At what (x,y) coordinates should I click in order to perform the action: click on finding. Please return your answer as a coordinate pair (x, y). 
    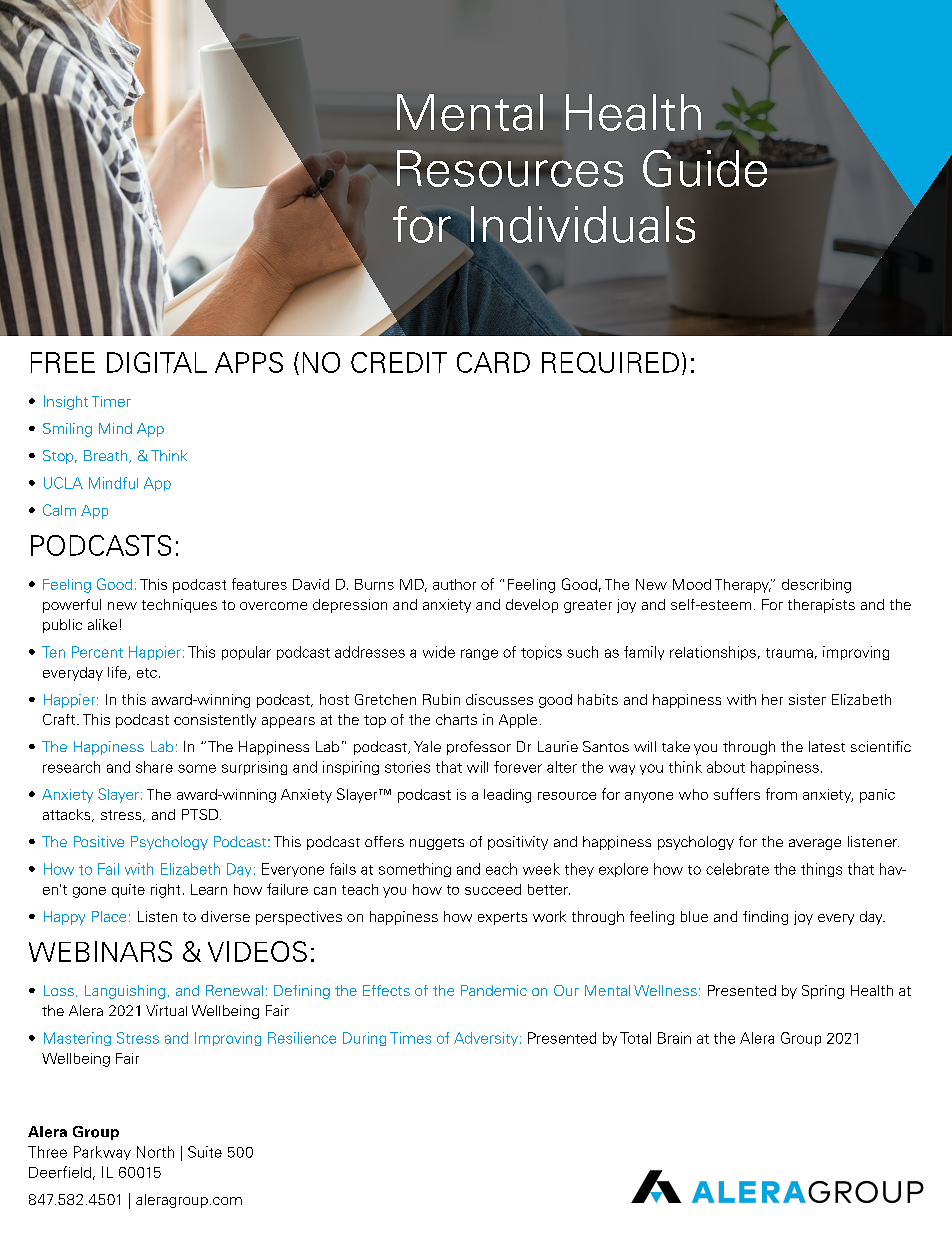
    Looking at the image, I should click on (765, 918).
